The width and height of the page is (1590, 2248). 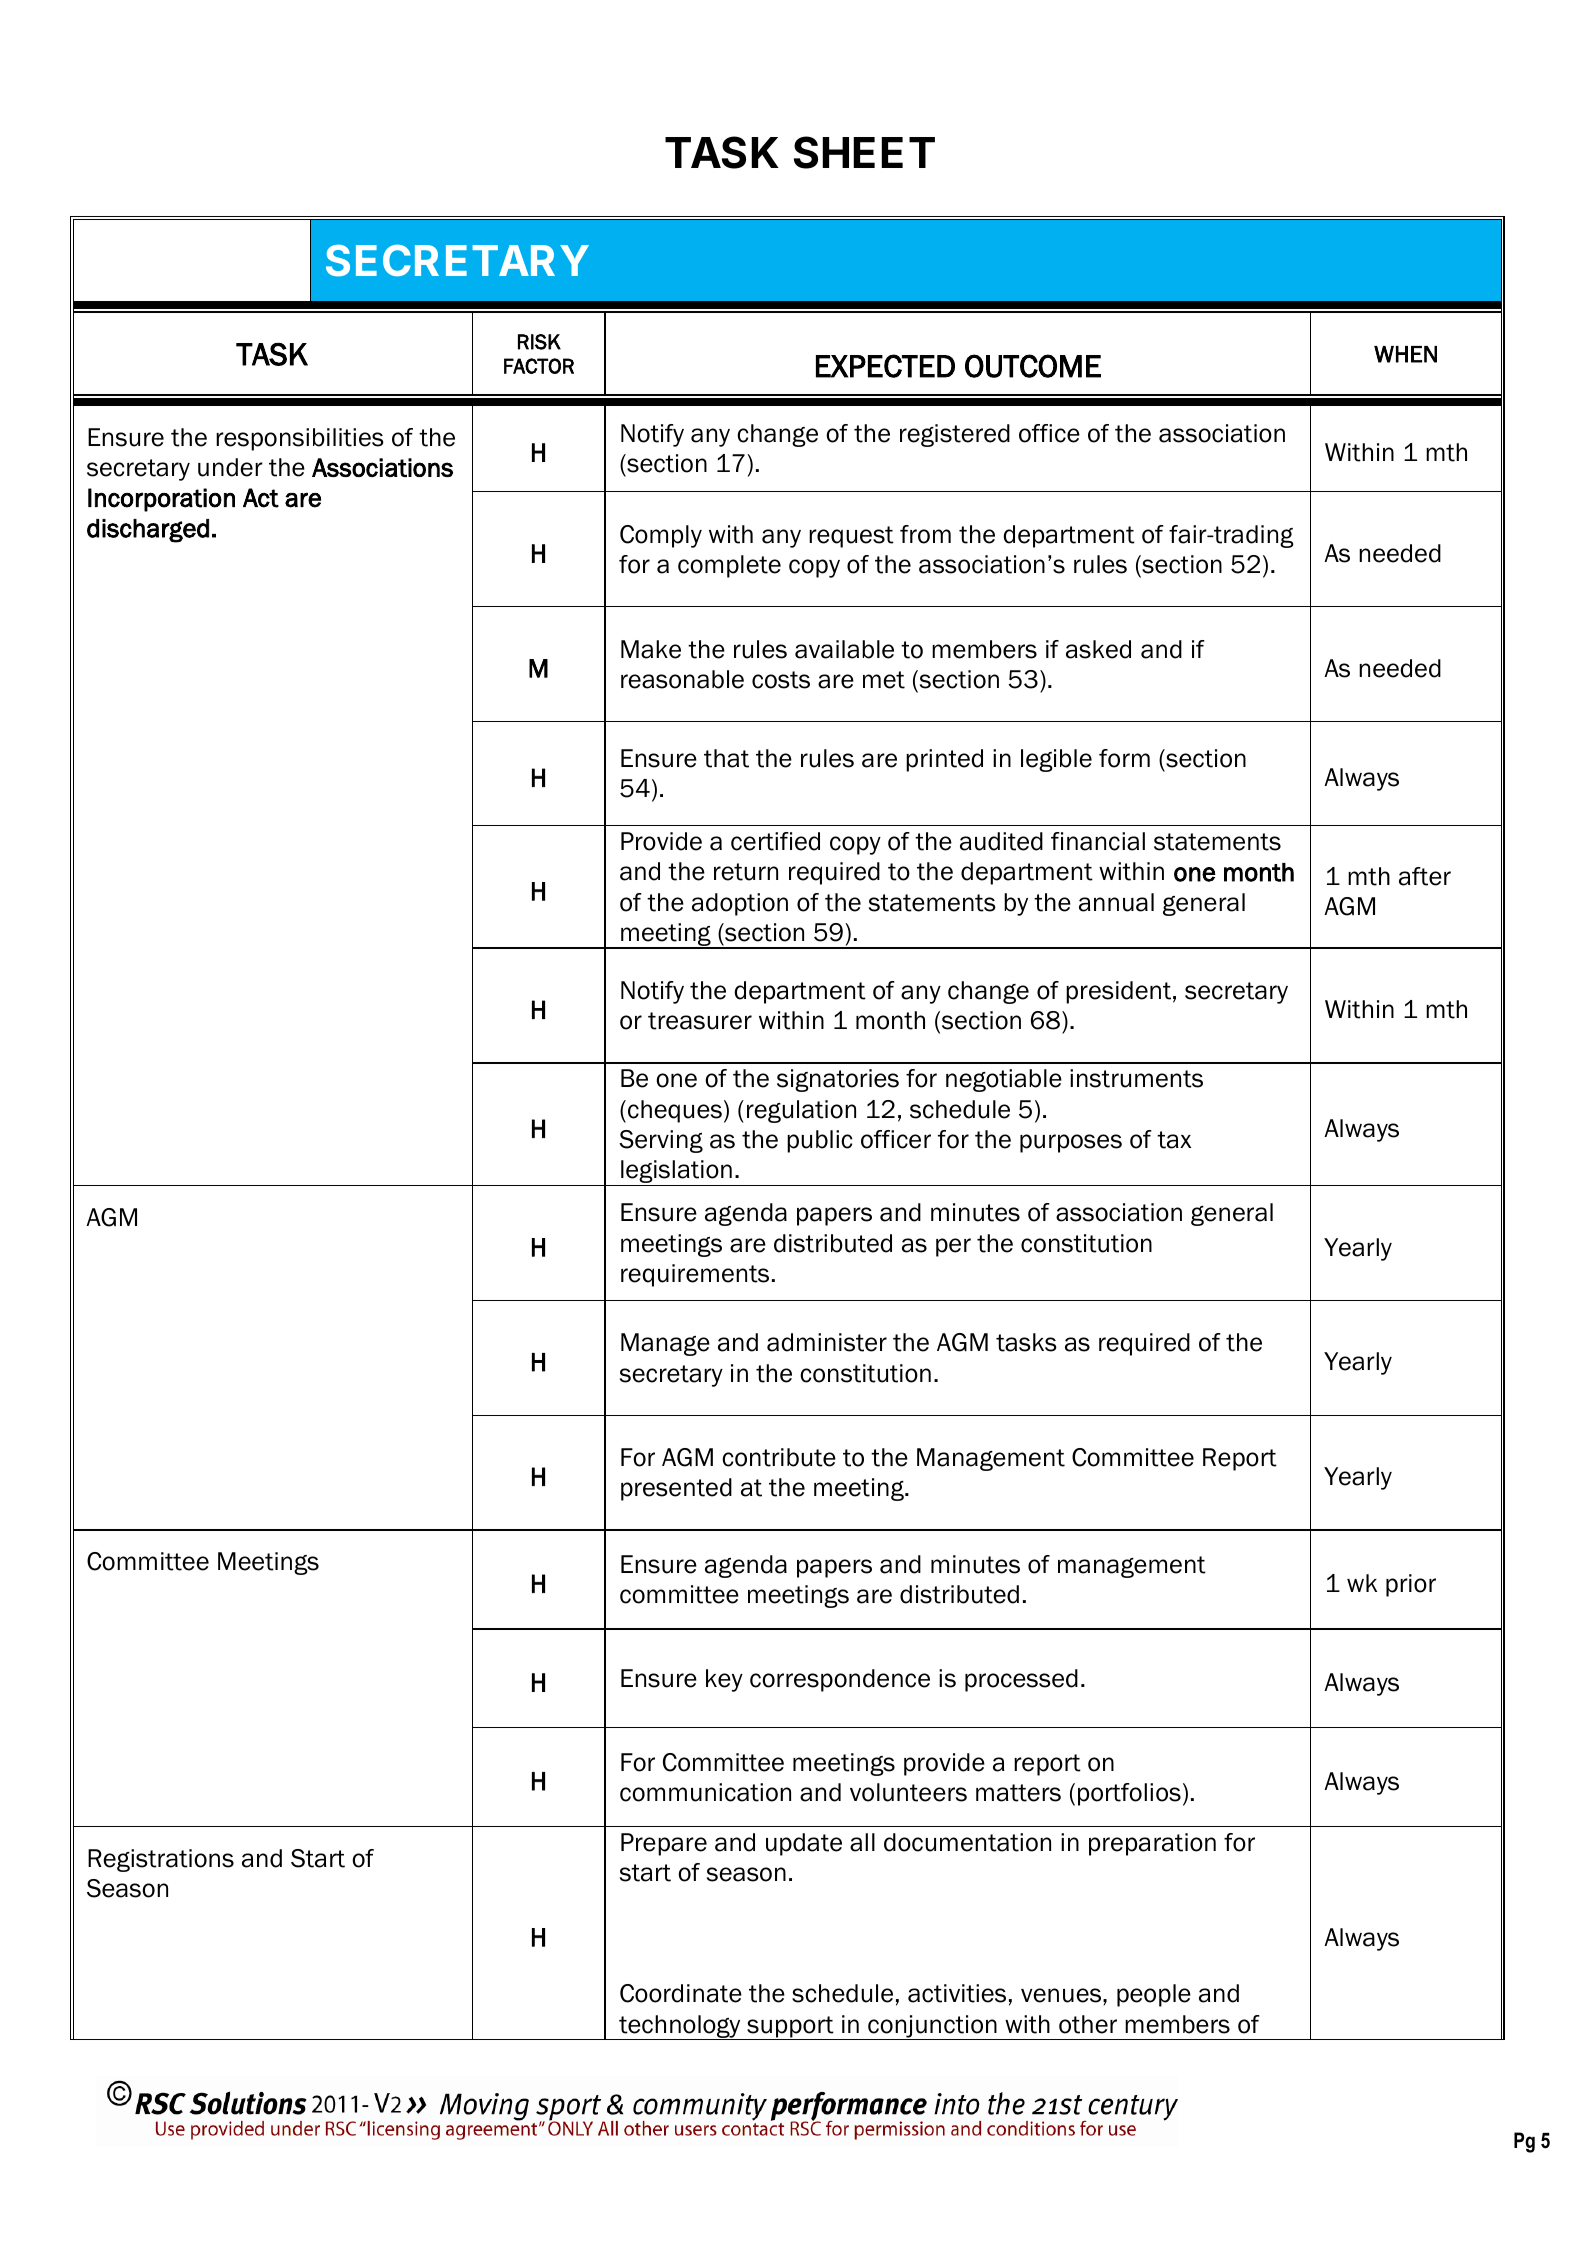 I want to click on WHEN, so click(x=1405, y=354).
